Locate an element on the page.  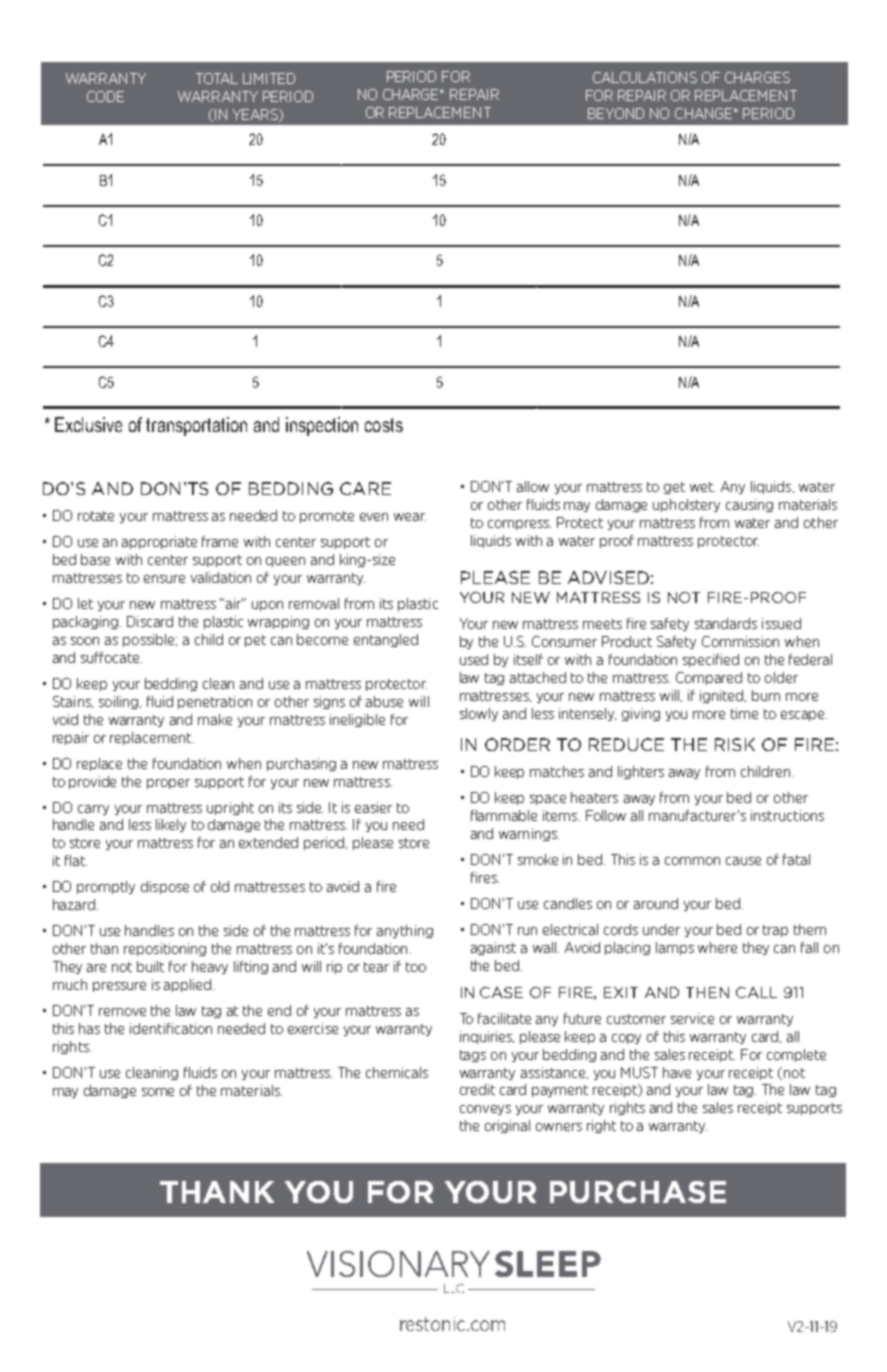
RISK is located at coordinates (735, 744).
